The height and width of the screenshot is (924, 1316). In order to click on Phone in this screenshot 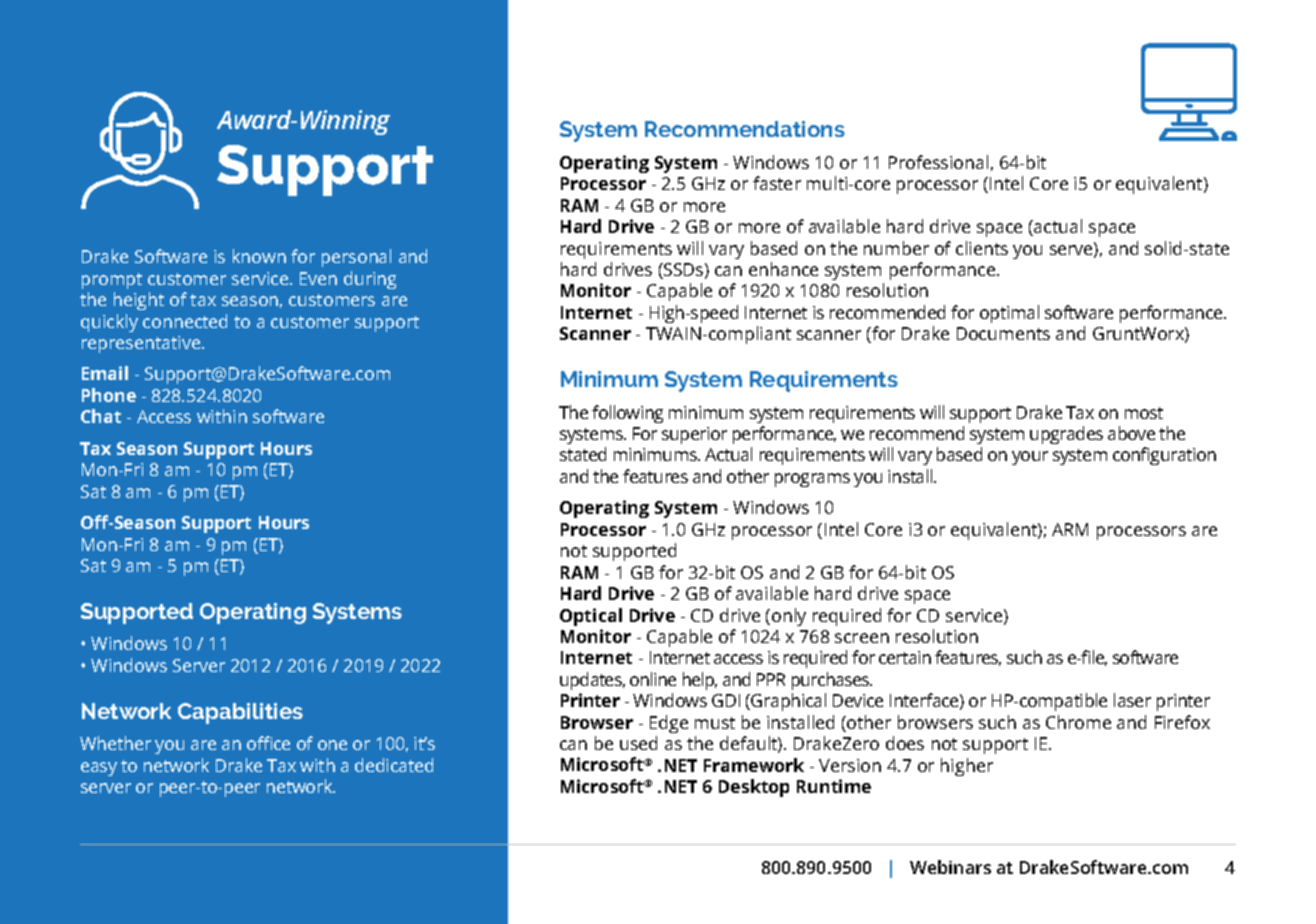, I will do `click(109, 395)`.
